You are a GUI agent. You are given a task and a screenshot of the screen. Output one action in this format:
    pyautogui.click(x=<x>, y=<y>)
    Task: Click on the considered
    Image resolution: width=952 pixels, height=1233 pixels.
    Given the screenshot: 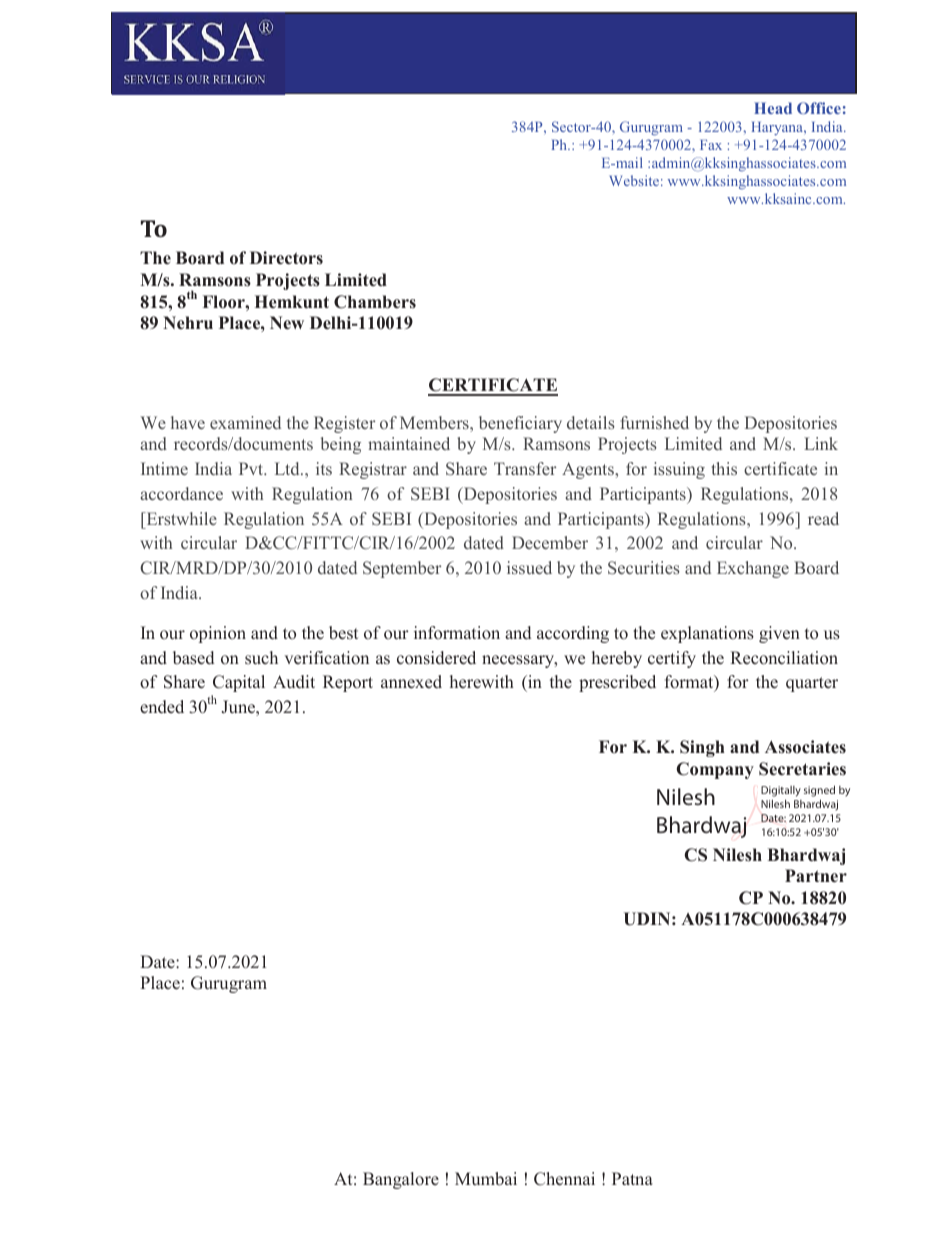 What is the action you would take?
    pyautogui.click(x=436, y=658)
